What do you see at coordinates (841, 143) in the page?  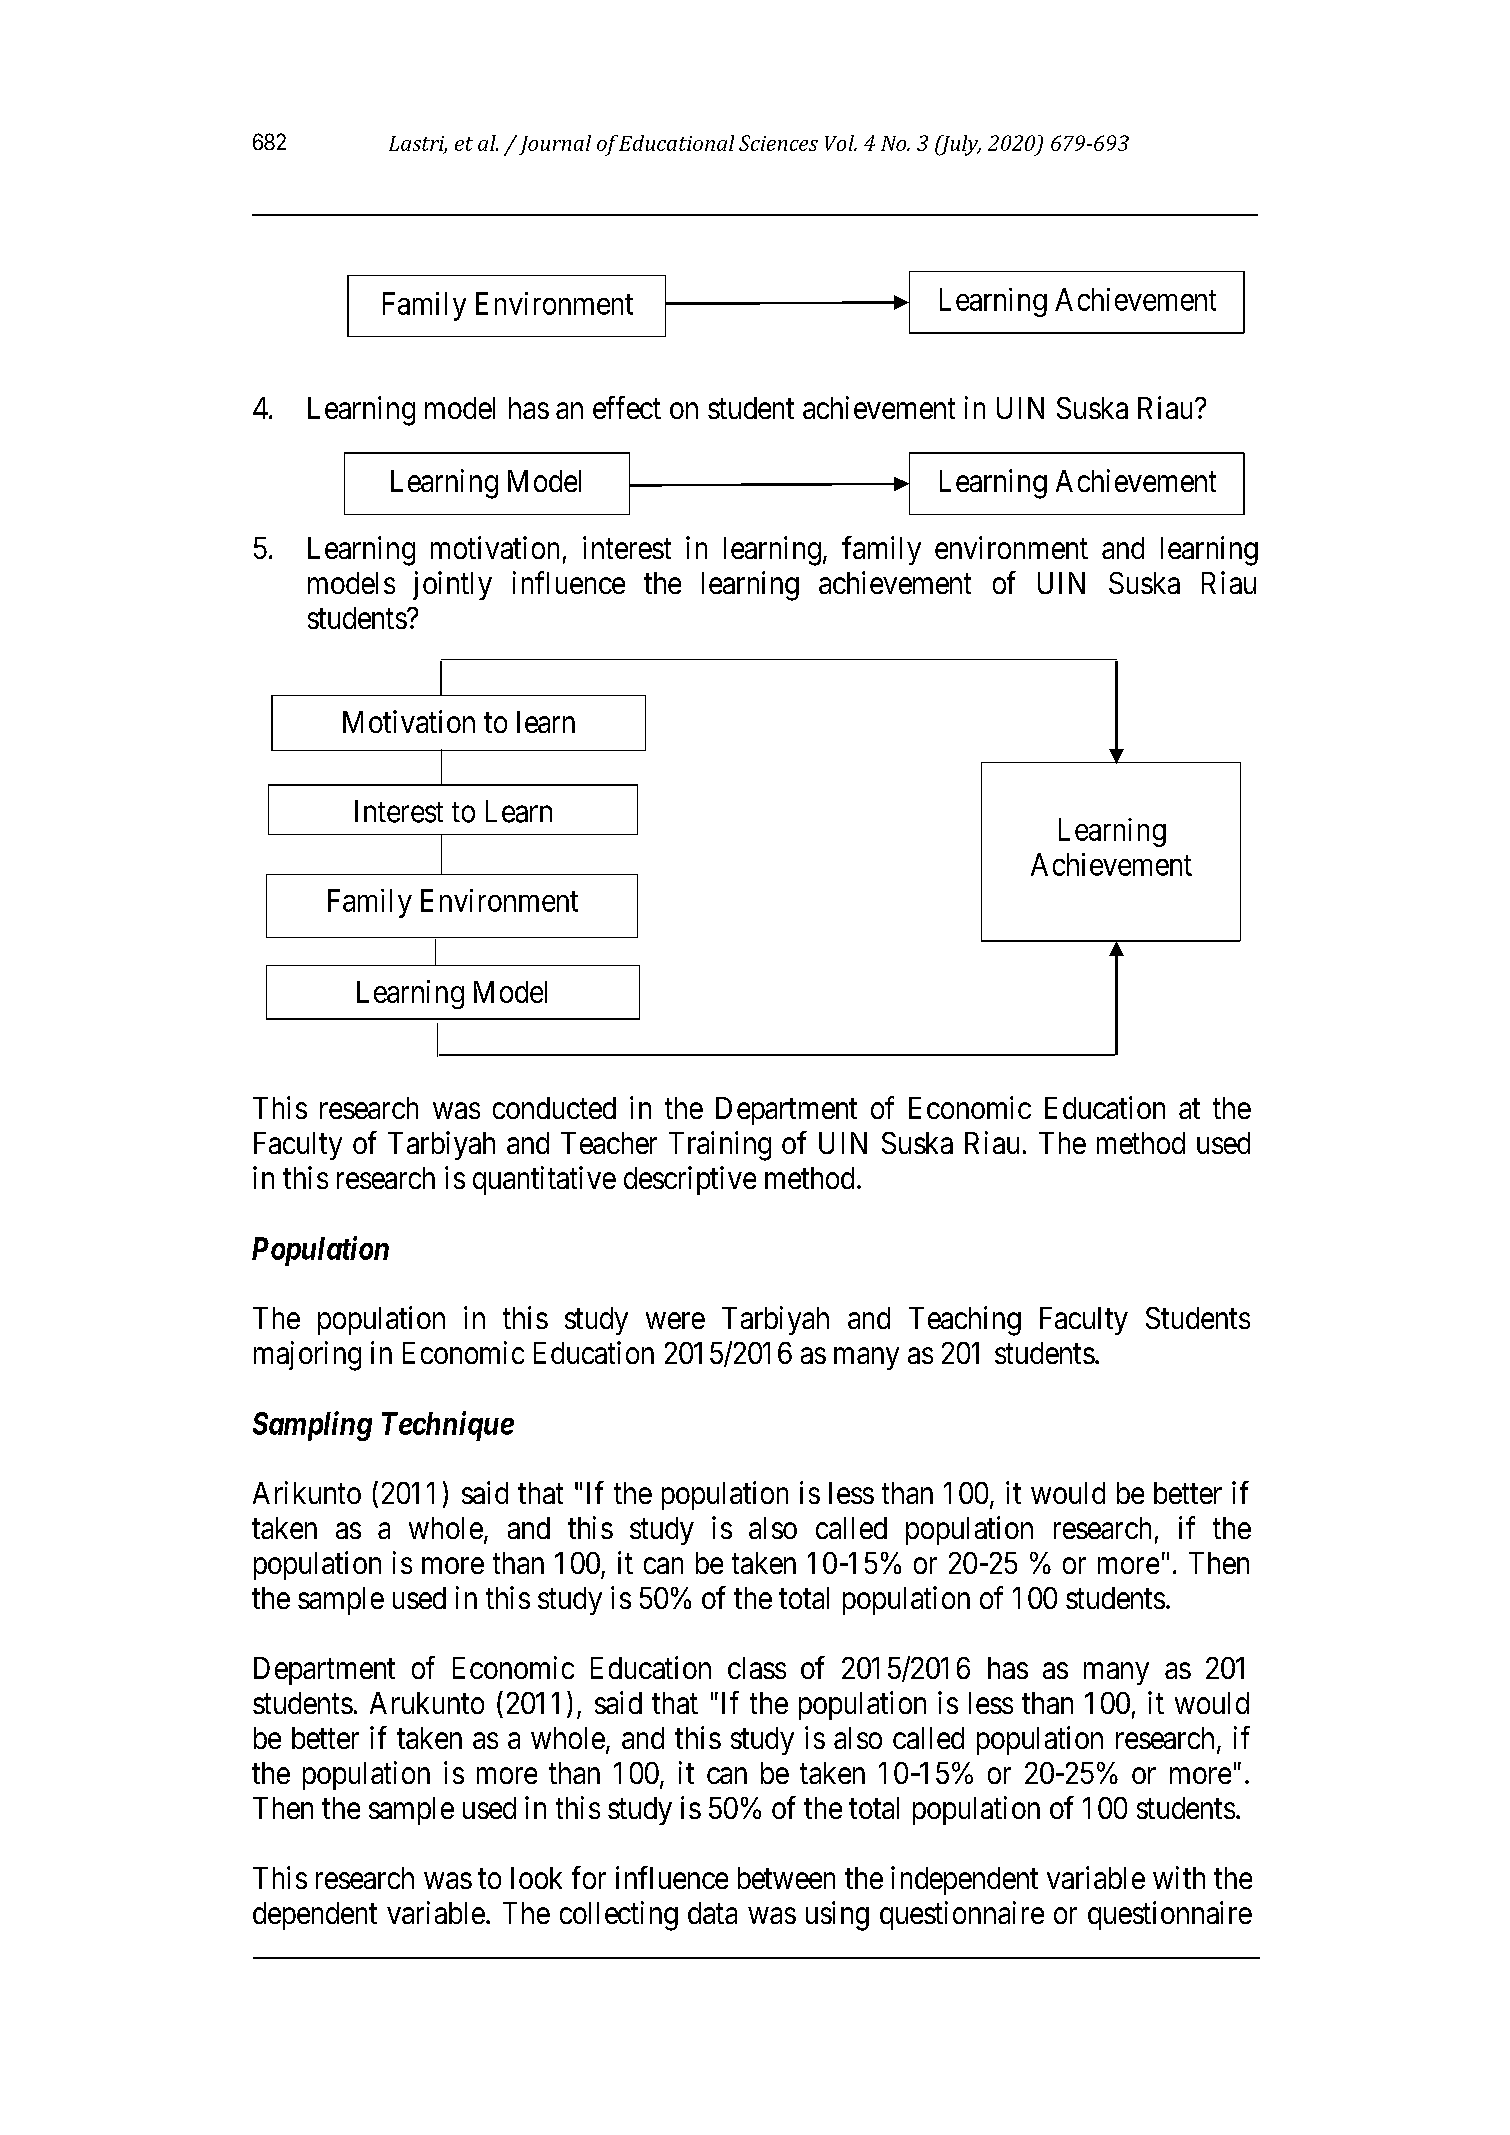 I see `Vol` at bounding box center [841, 143].
